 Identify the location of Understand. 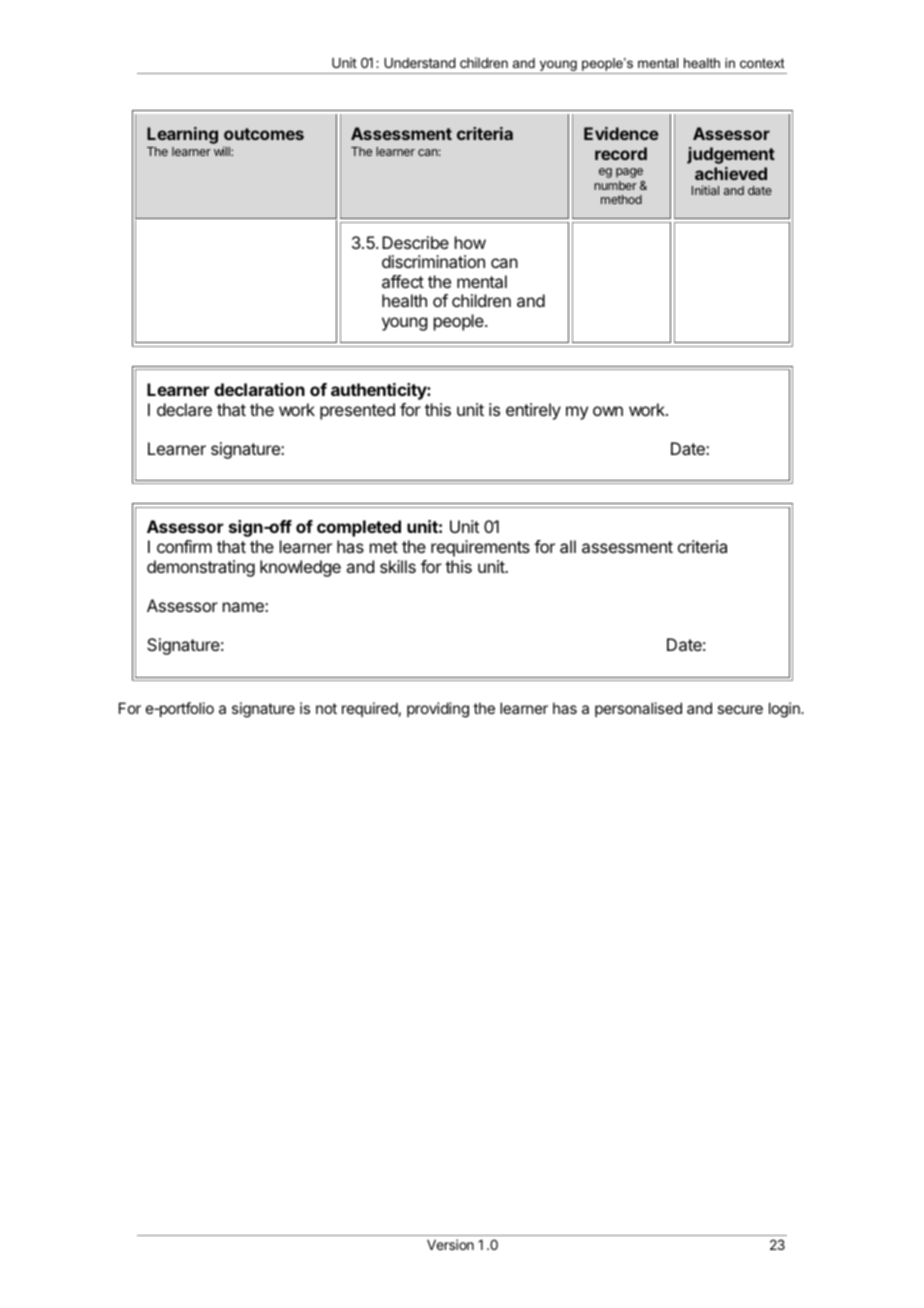
(420, 63).
